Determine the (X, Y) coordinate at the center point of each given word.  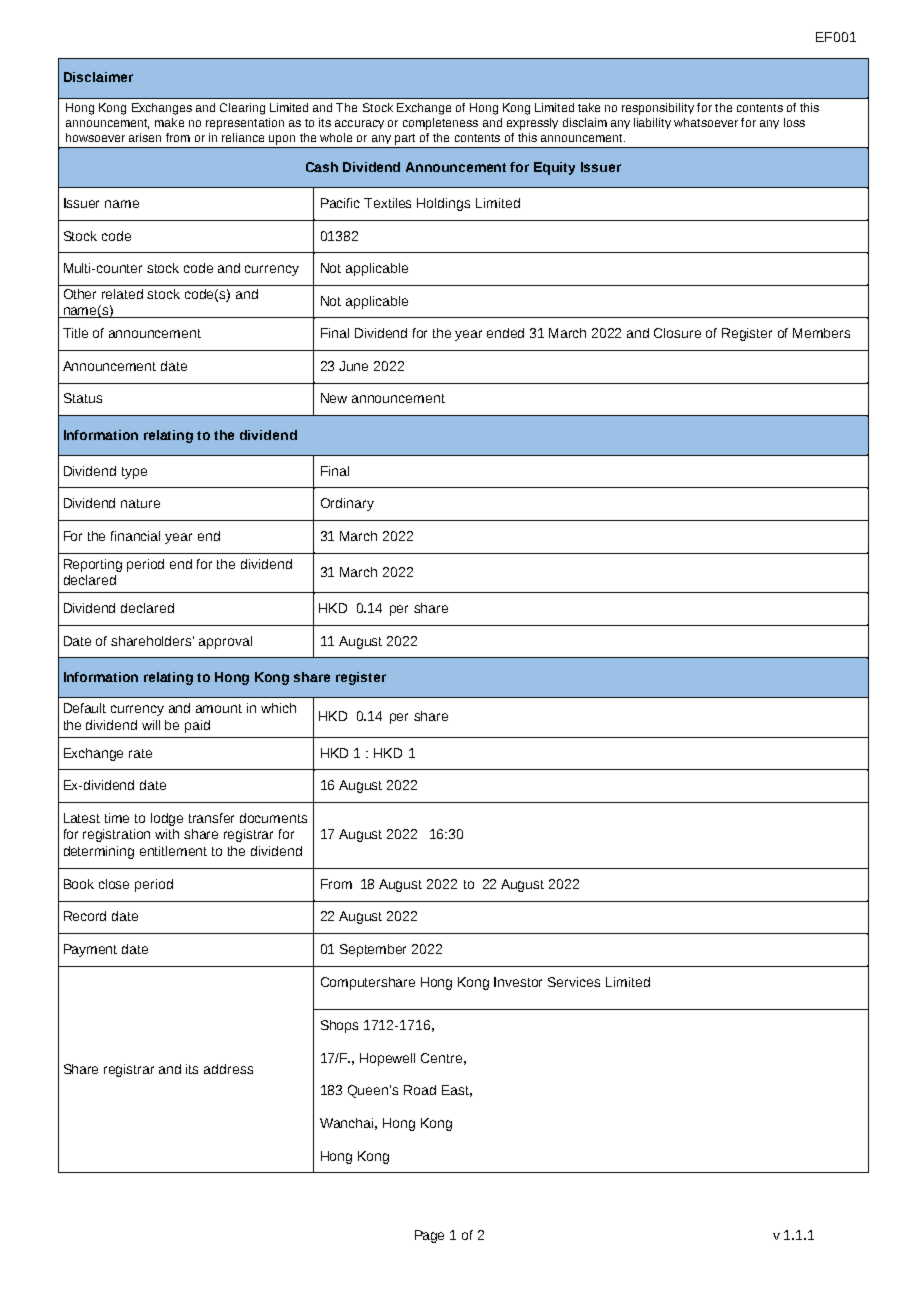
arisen (145, 137)
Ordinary (347, 504)
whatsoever (706, 122)
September (373, 950)
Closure (677, 333)
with (167, 834)
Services (574, 982)
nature (140, 503)
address (228, 1069)
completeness (440, 124)
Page (429, 1236)
